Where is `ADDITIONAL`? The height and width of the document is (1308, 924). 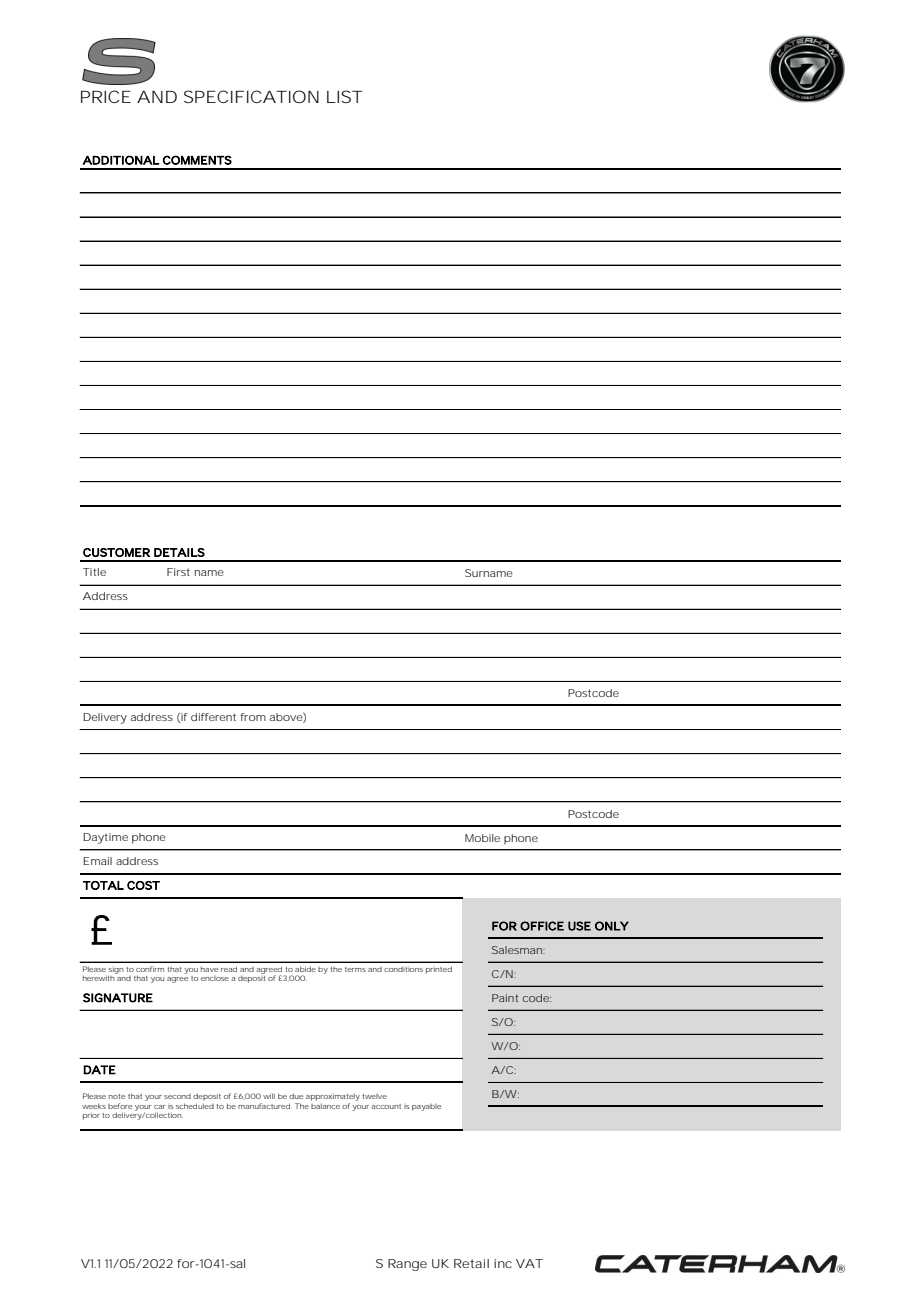
ADDITIONAL is located at coordinates (121, 160).
